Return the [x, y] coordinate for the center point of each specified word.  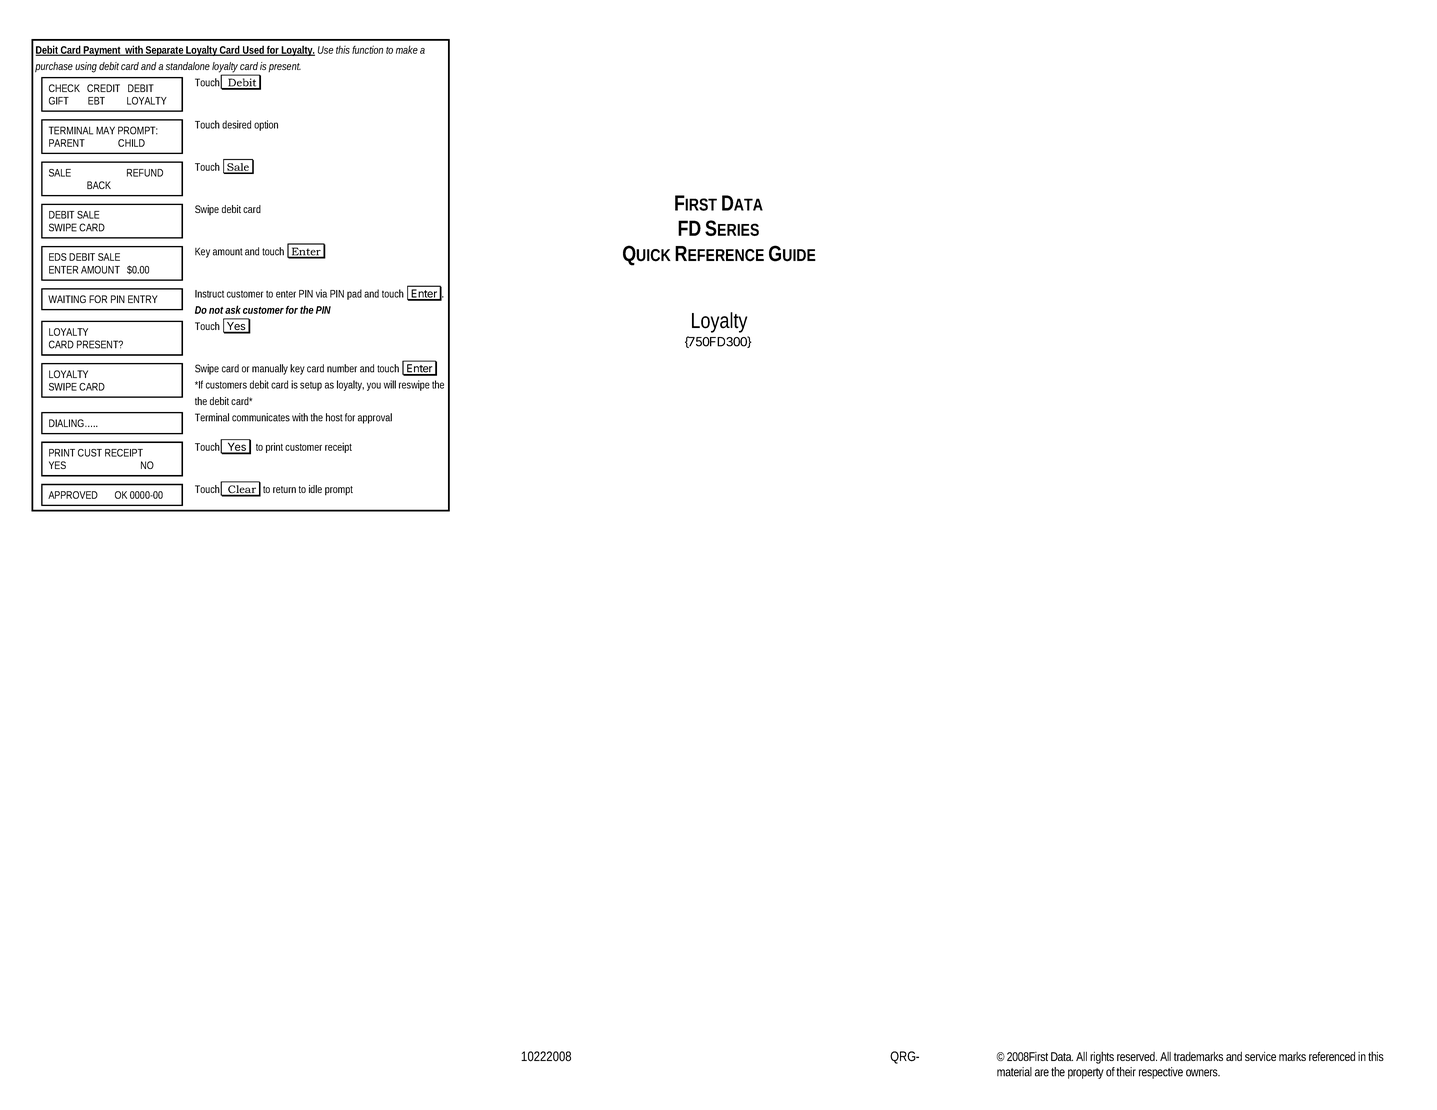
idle [315, 489]
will [389, 384]
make [407, 50]
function [367, 49]
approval [375, 418]
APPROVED [73, 495]
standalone [188, 66]
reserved [1137, 1056]
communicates [261, 417]
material [1014, 1072]
